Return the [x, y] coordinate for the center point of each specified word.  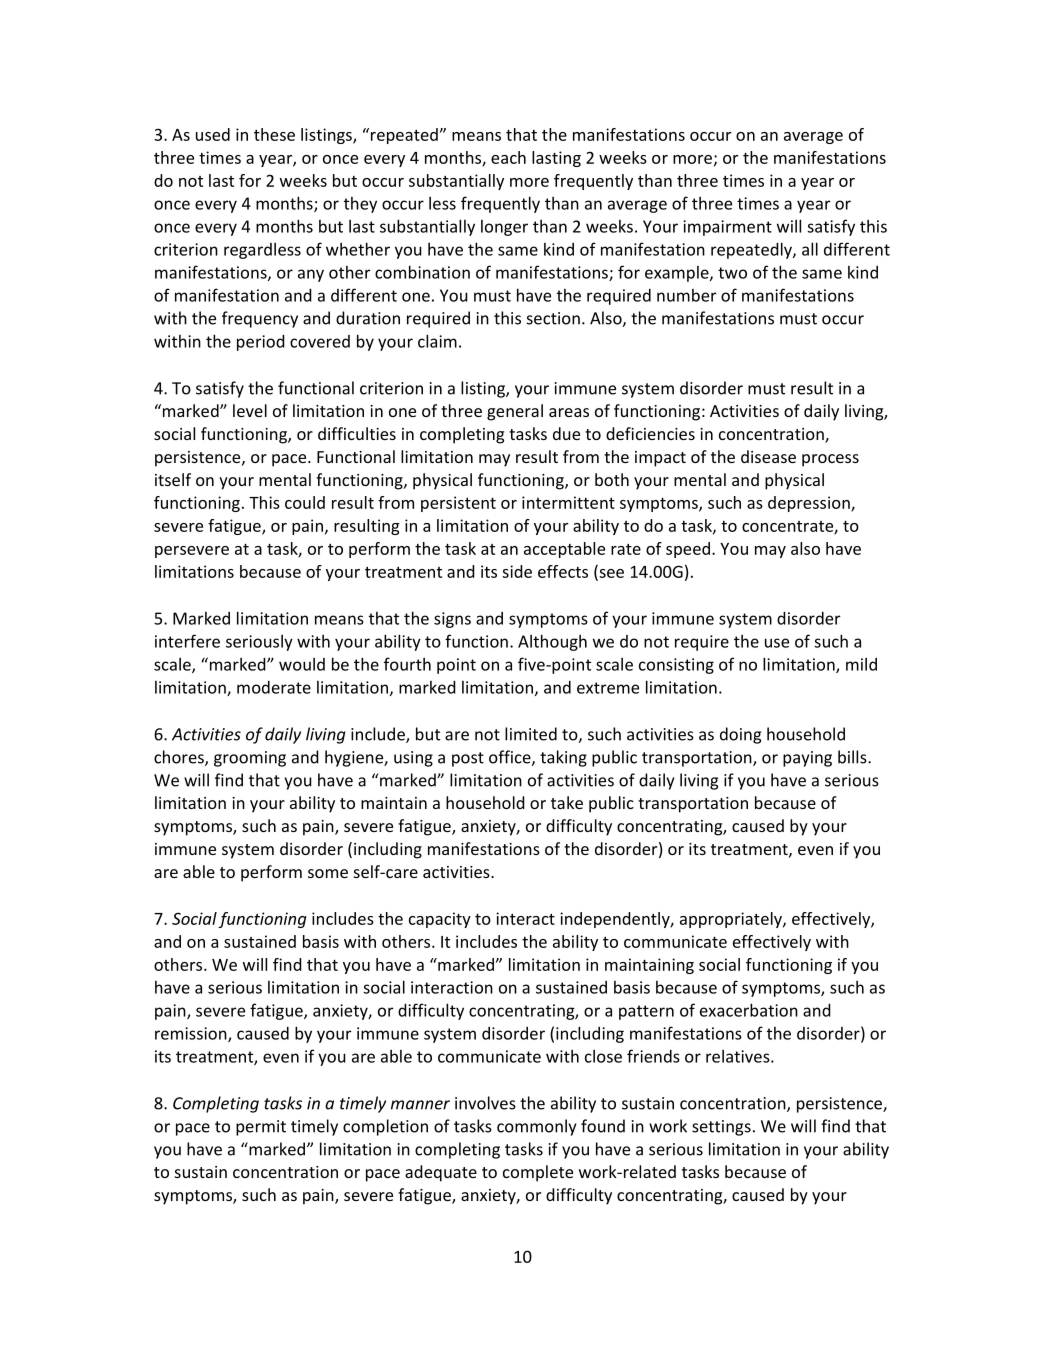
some [328, 873]
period [261, 342]
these [274, 134]
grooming [250, 759]
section [553, 318]
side [517, 571]
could [305, 502]
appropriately [732, 920]
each [508, 157]
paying [807, 759]
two [732, 273]
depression [810, 504]
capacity [440, 920]
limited [531, 734]
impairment [727, 228]
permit [261, 1128]
